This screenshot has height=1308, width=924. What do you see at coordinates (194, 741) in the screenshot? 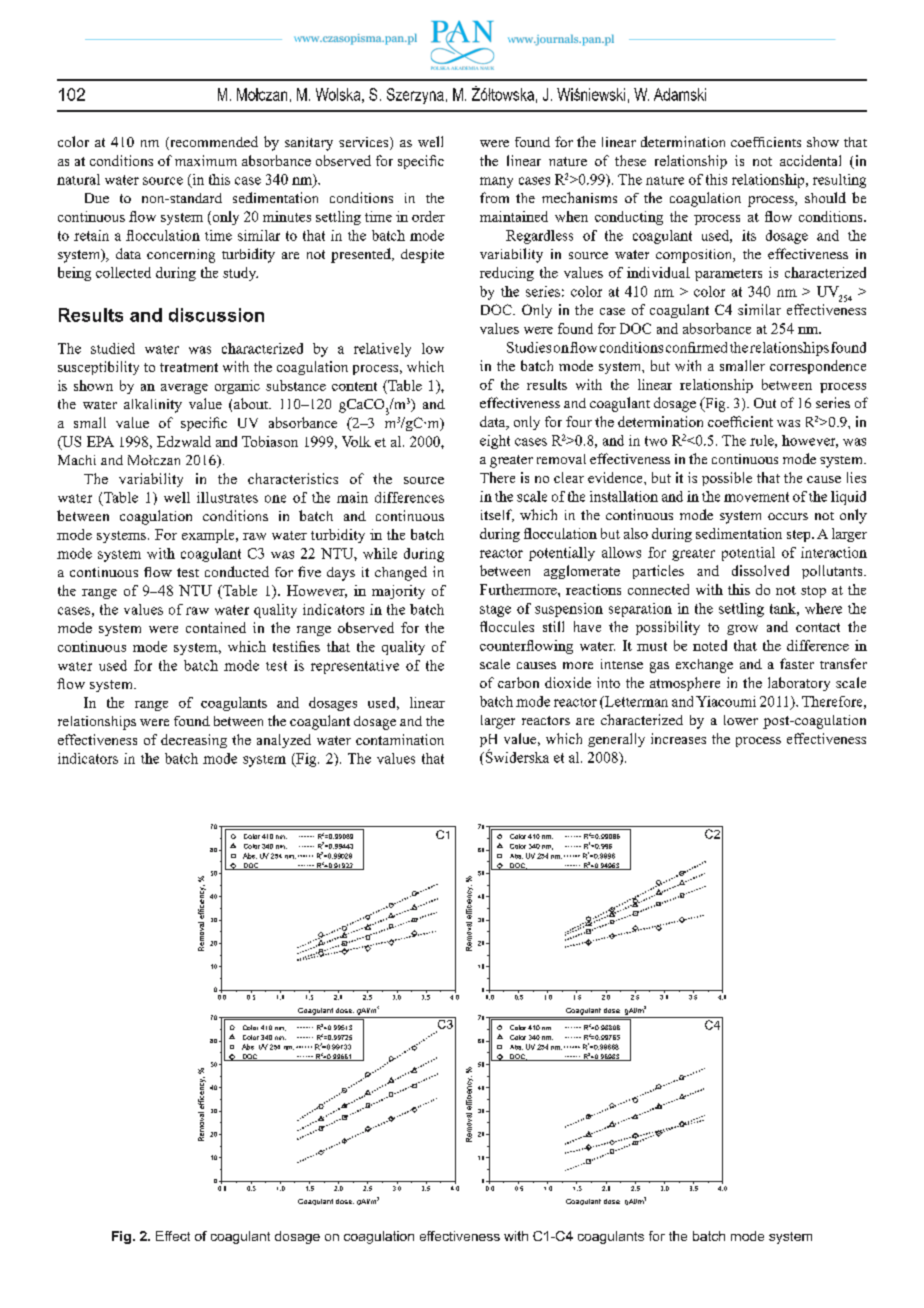
I see `decreasing` at bounding box center [194, 741].
